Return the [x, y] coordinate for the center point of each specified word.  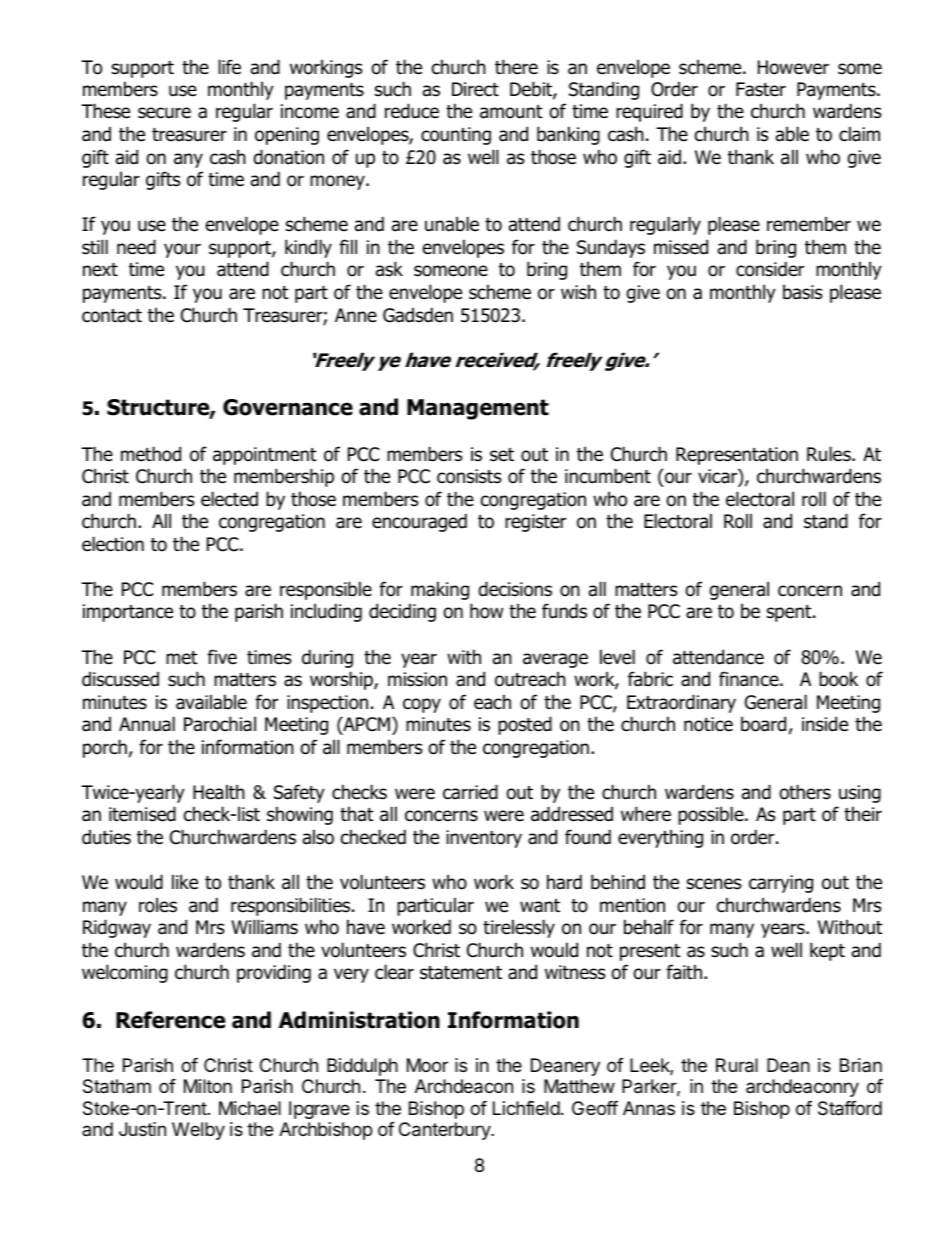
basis [802, 292]
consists [469, 476]
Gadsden [418, 315]
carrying [781, 884]
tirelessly [519, 928]
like [185, 882]
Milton [208, 1086]
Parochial [220, 724]
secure [164, 113]
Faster [761, 89]
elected [229, 499]
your [182, 250]
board [763, 724]
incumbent [608, 476]
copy [422, 705]
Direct [475, 89]
